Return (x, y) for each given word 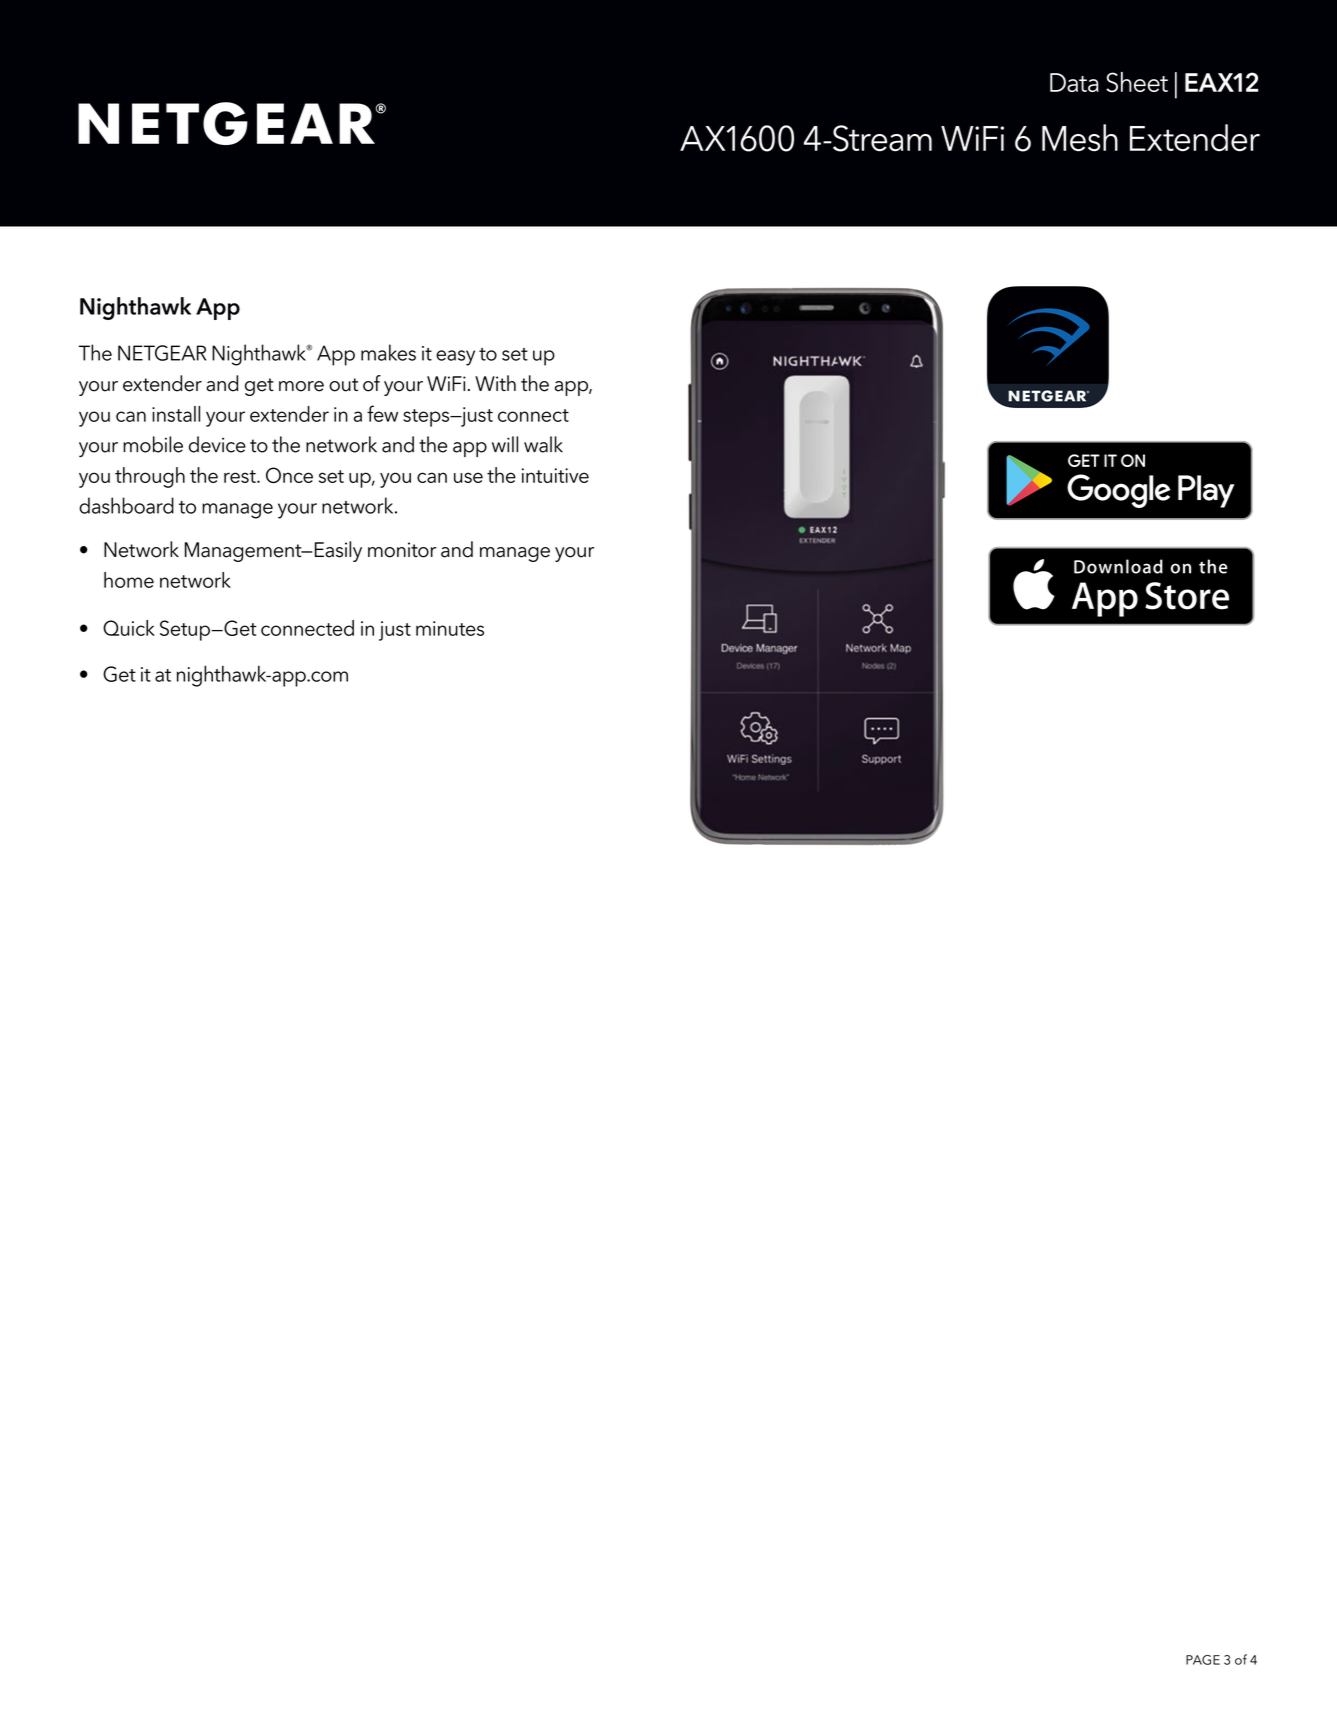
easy (455, 358)
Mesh (1080, 138)
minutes (450, 628)
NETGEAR (162, 353)
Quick (129, 628)
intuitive (555, 475)
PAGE (1203, 1660)
